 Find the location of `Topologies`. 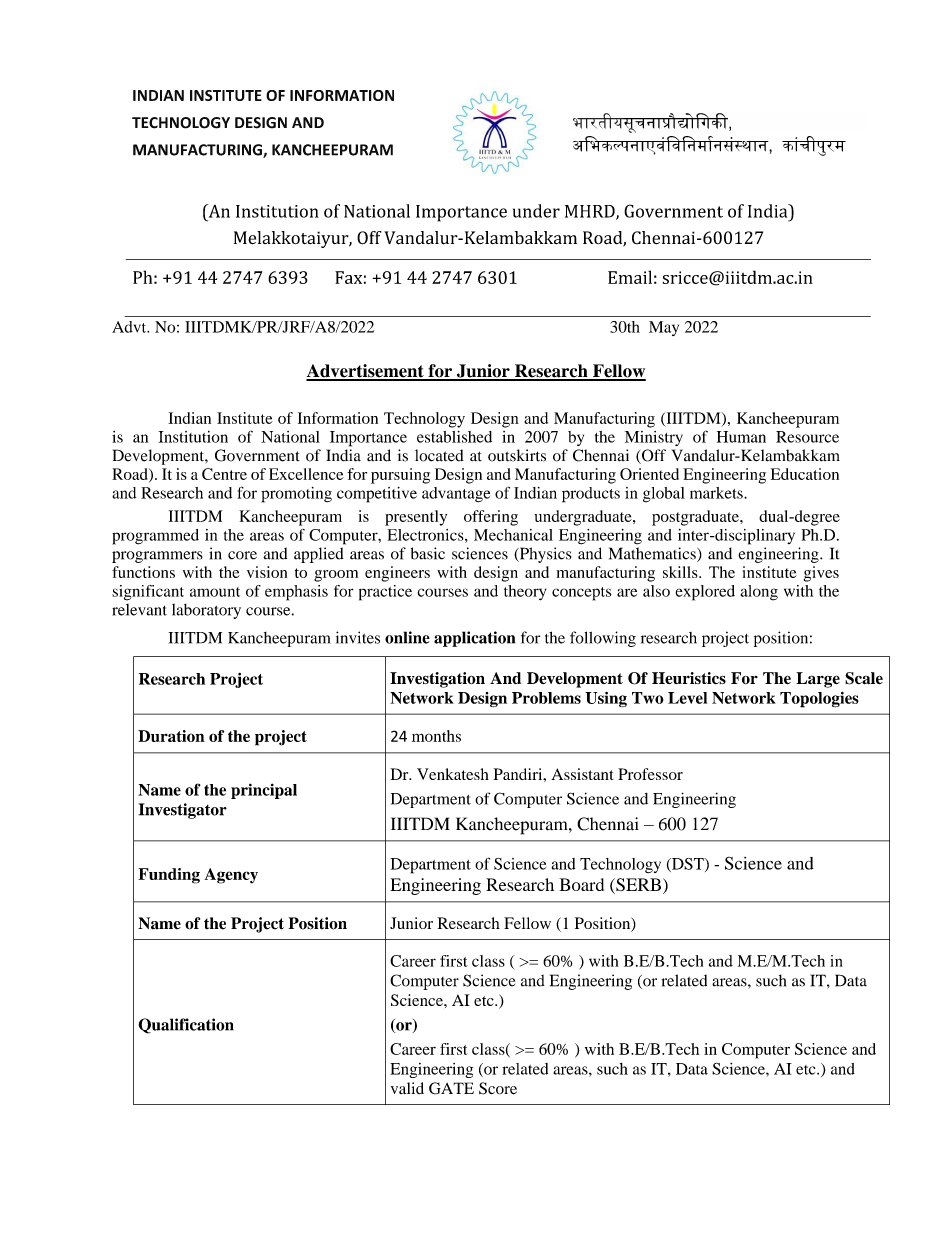

Topologies is located at coordinates (819, 700).
